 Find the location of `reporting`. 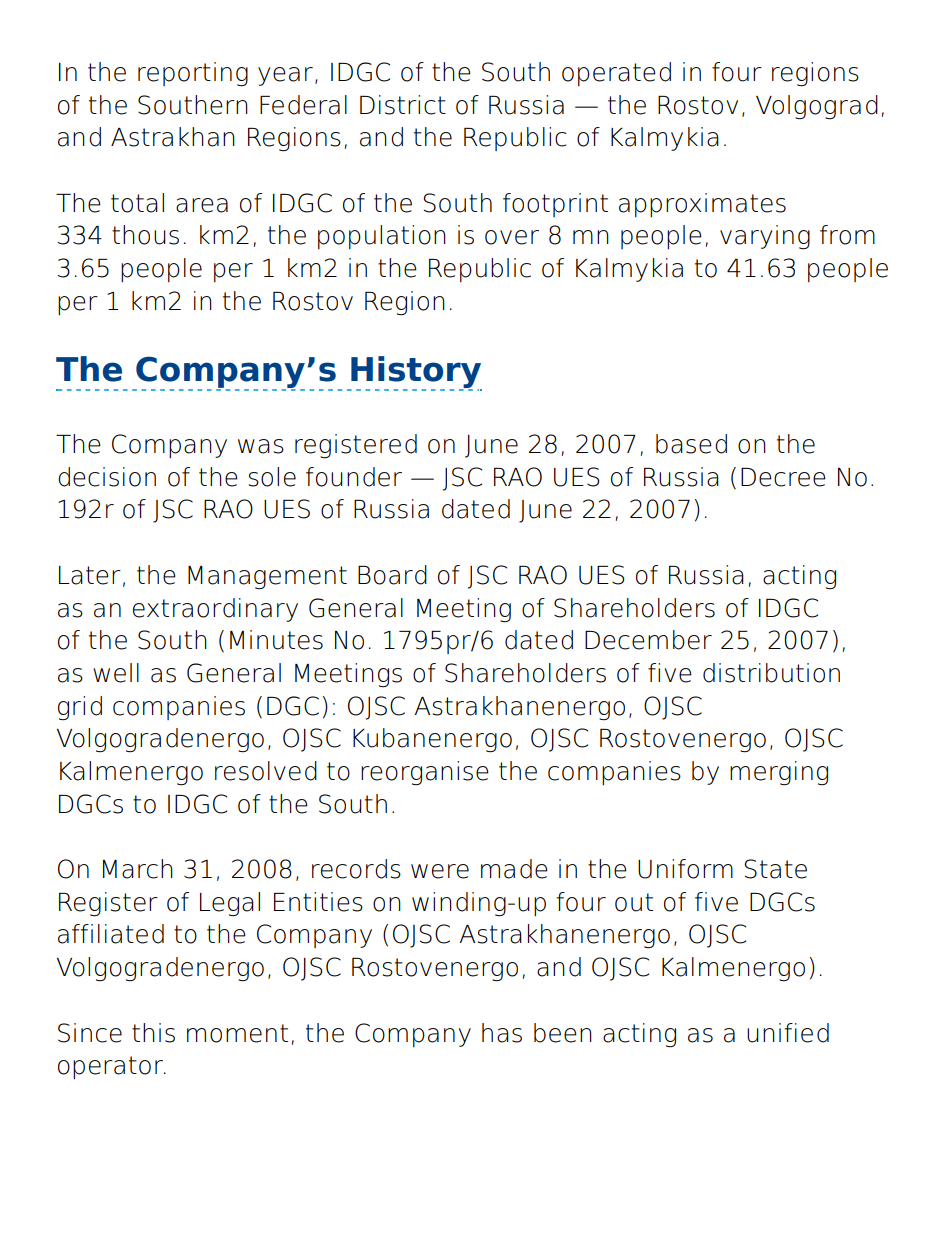

reporting is located at coordinates (193, 74).
